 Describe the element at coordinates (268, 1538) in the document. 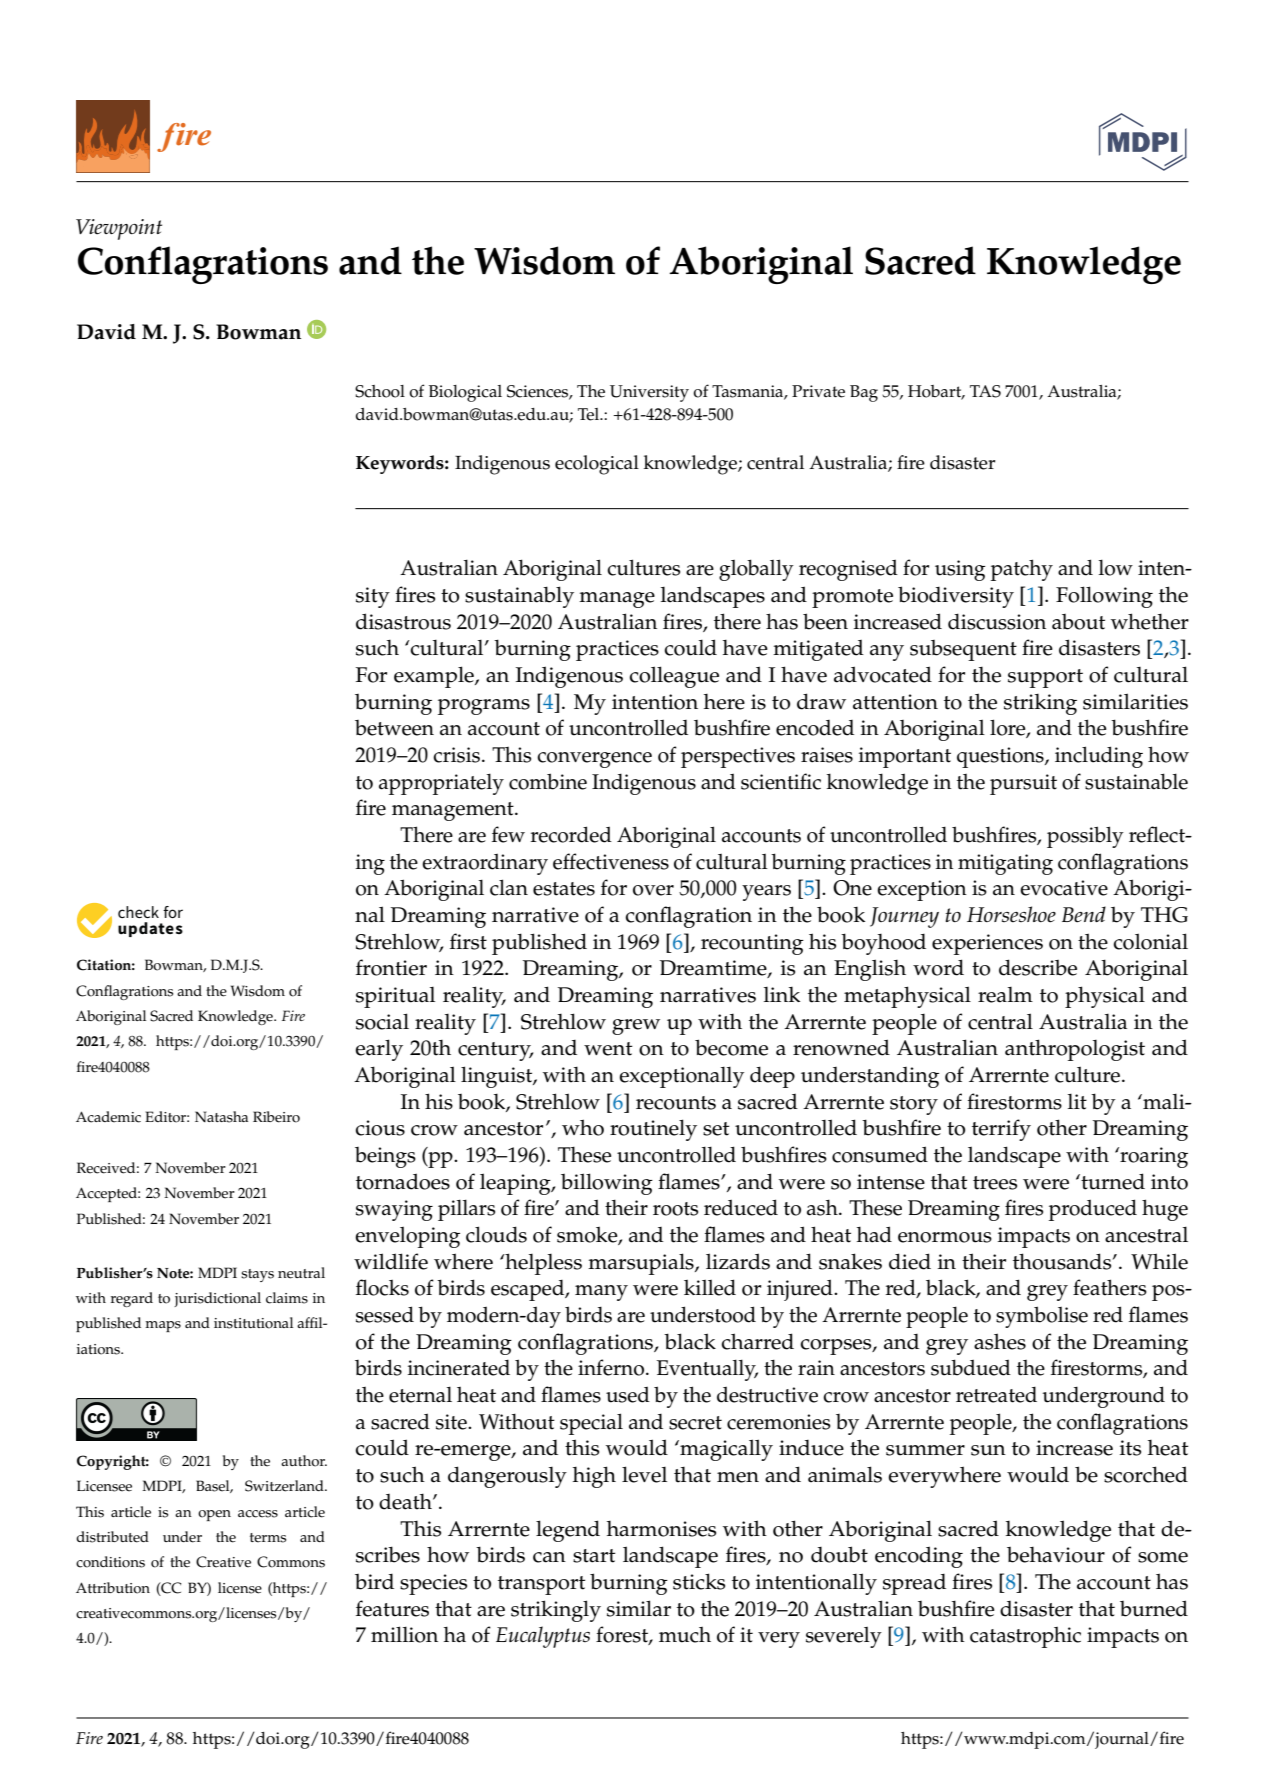

I see `terms` at that location.
